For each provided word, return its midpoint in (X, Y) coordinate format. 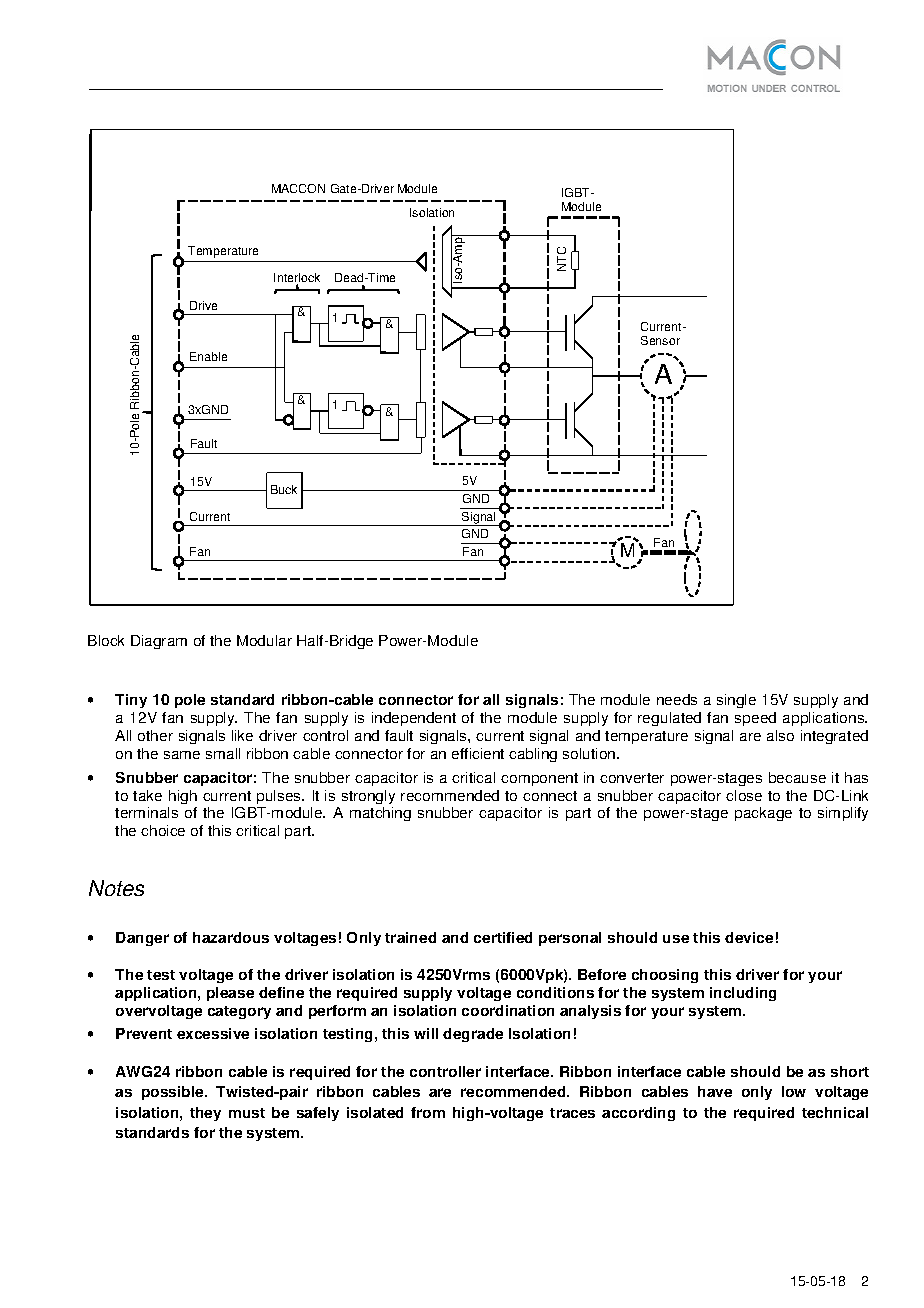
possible (174, 1093)
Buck (284, 489)
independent (414, 719)
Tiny (131, 701)
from (428, 1112)
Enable (208, 356)
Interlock (297, 279)
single (736, 701)
